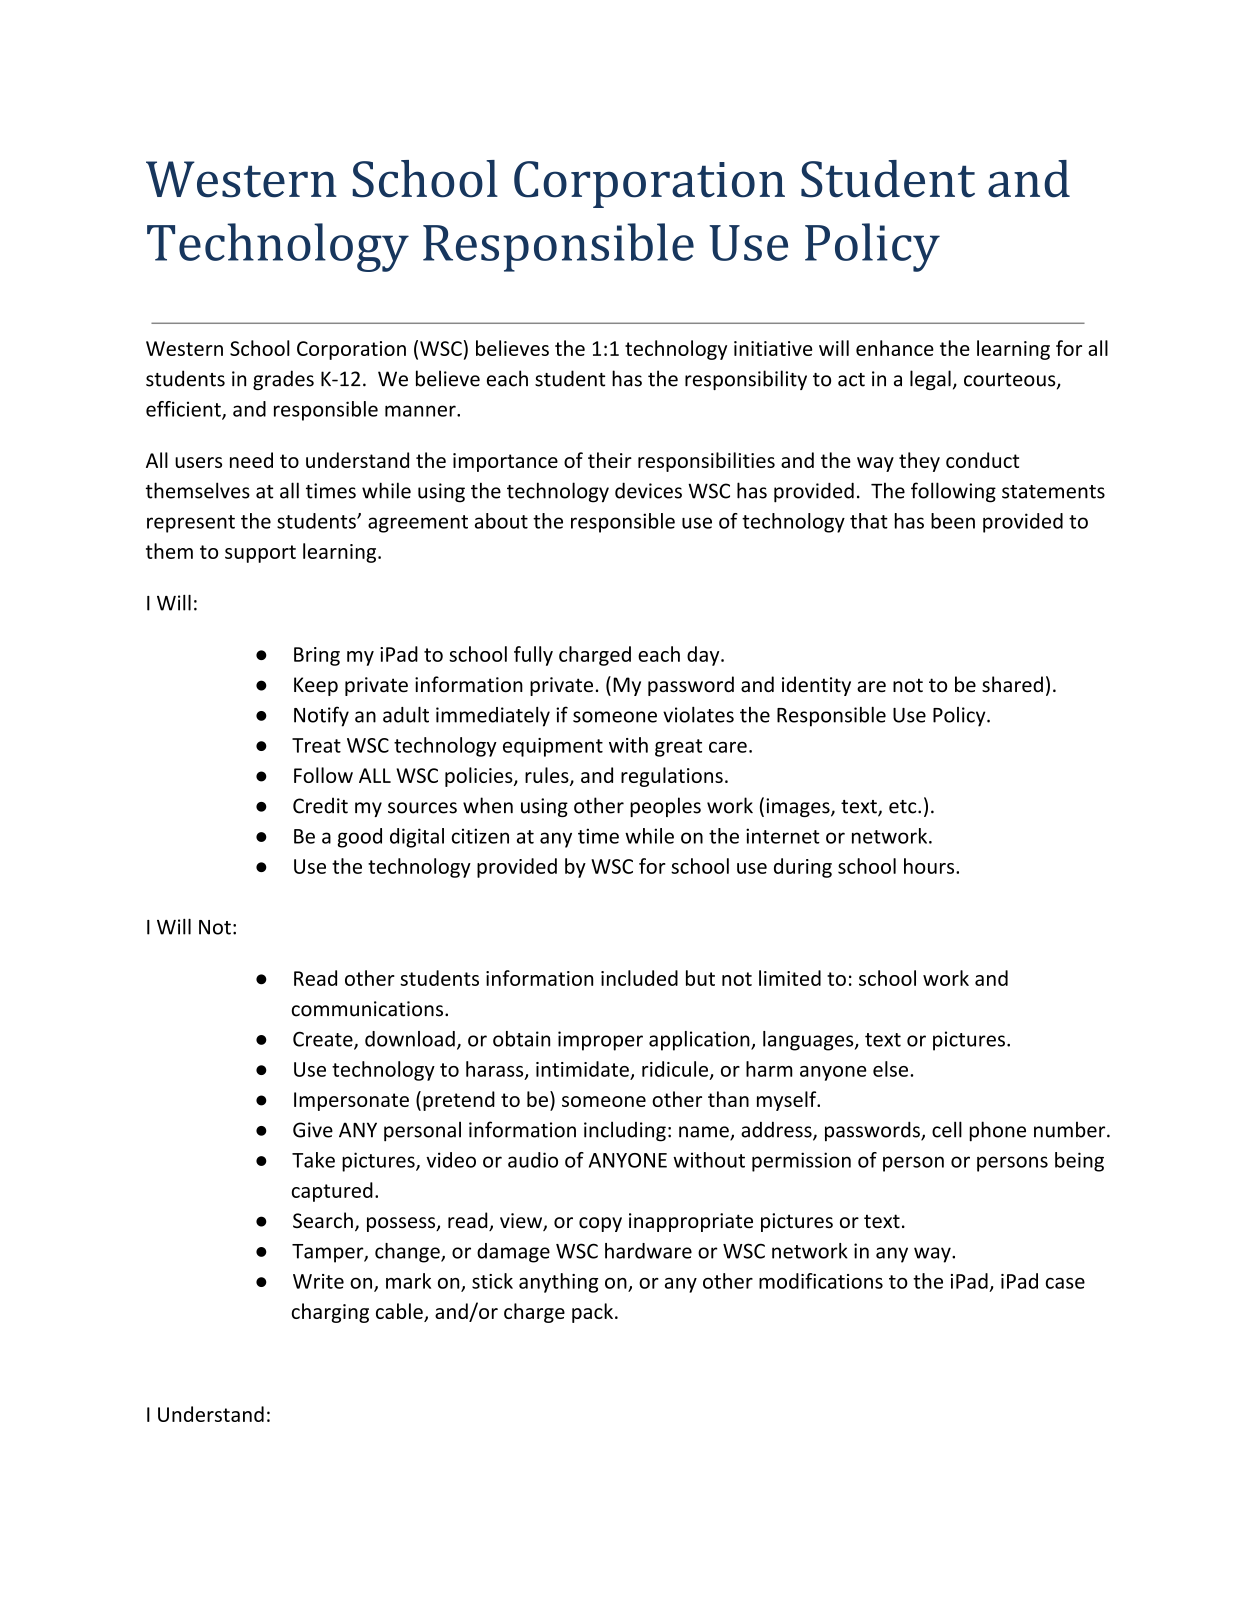  I want to click on Write, so click(318, 1281).
